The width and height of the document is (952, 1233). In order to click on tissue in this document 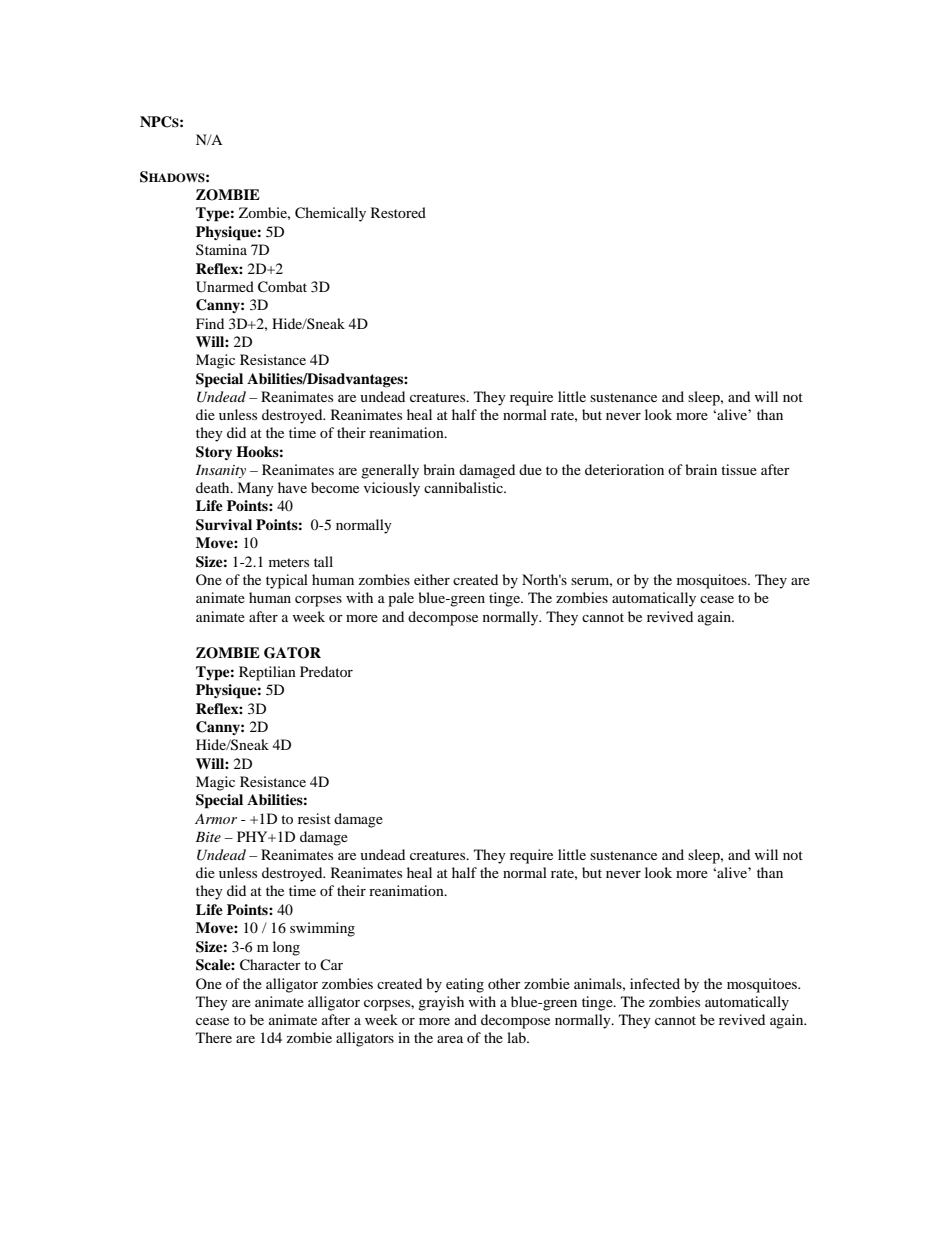, I will do `click(739, 469)`.
